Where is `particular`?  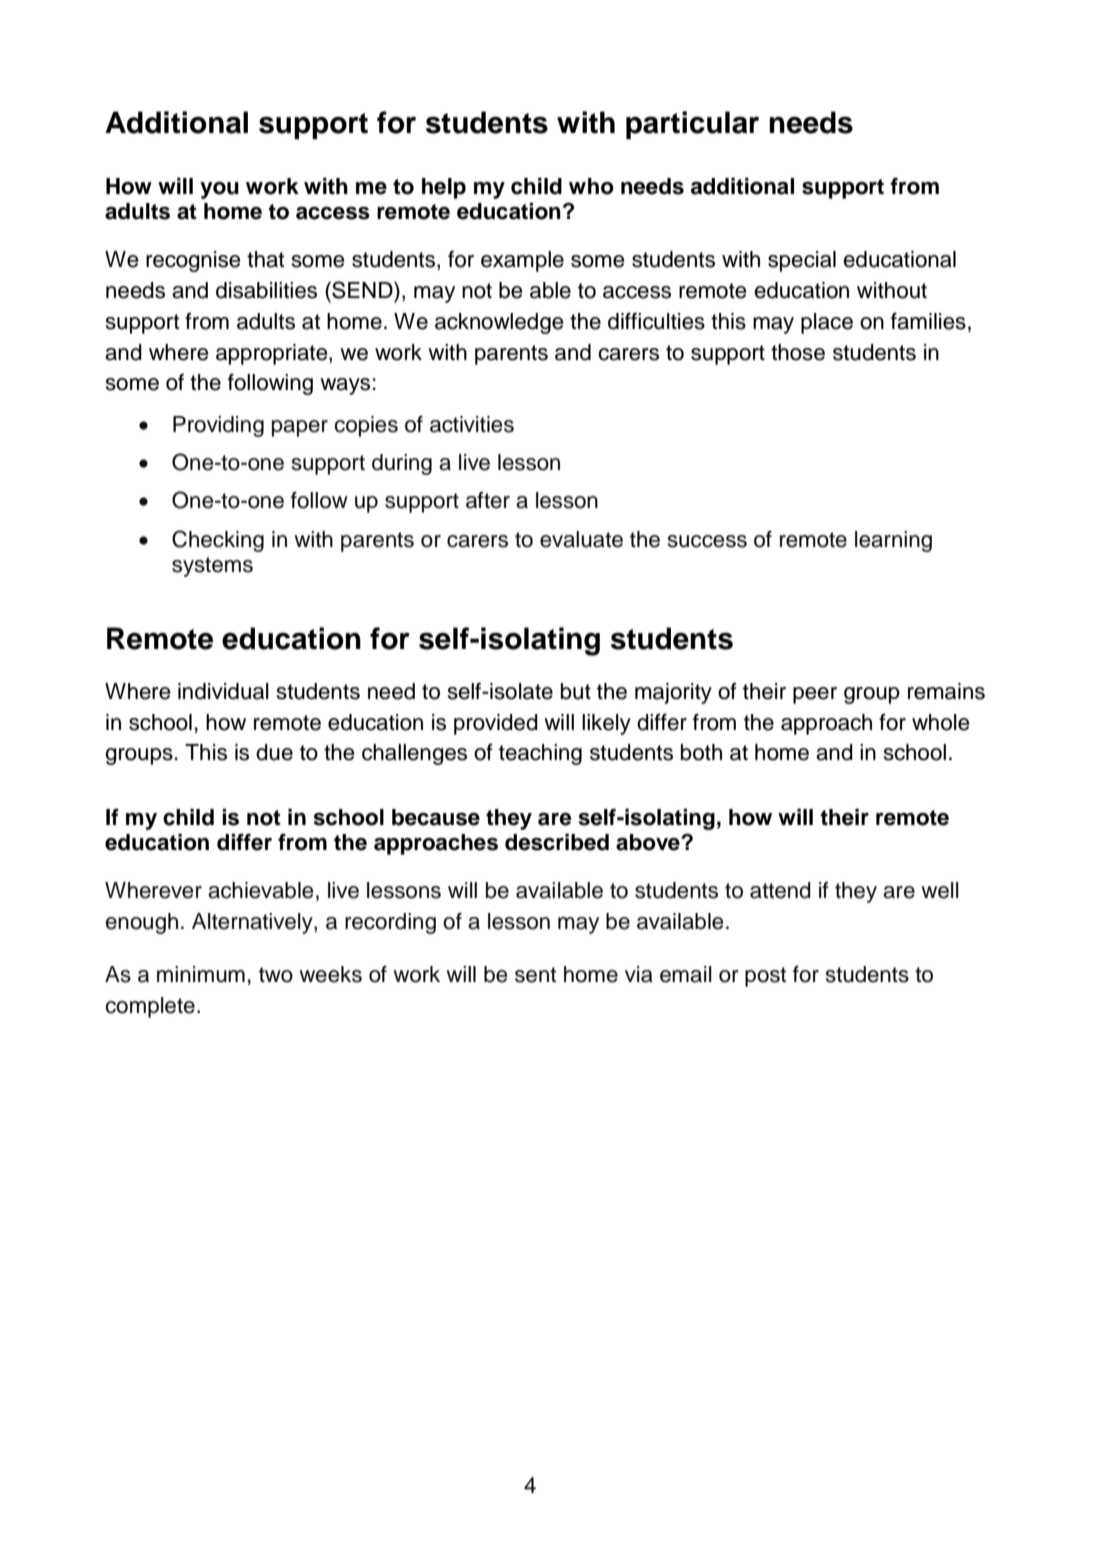
particular is located at coordinates (692, 125).
